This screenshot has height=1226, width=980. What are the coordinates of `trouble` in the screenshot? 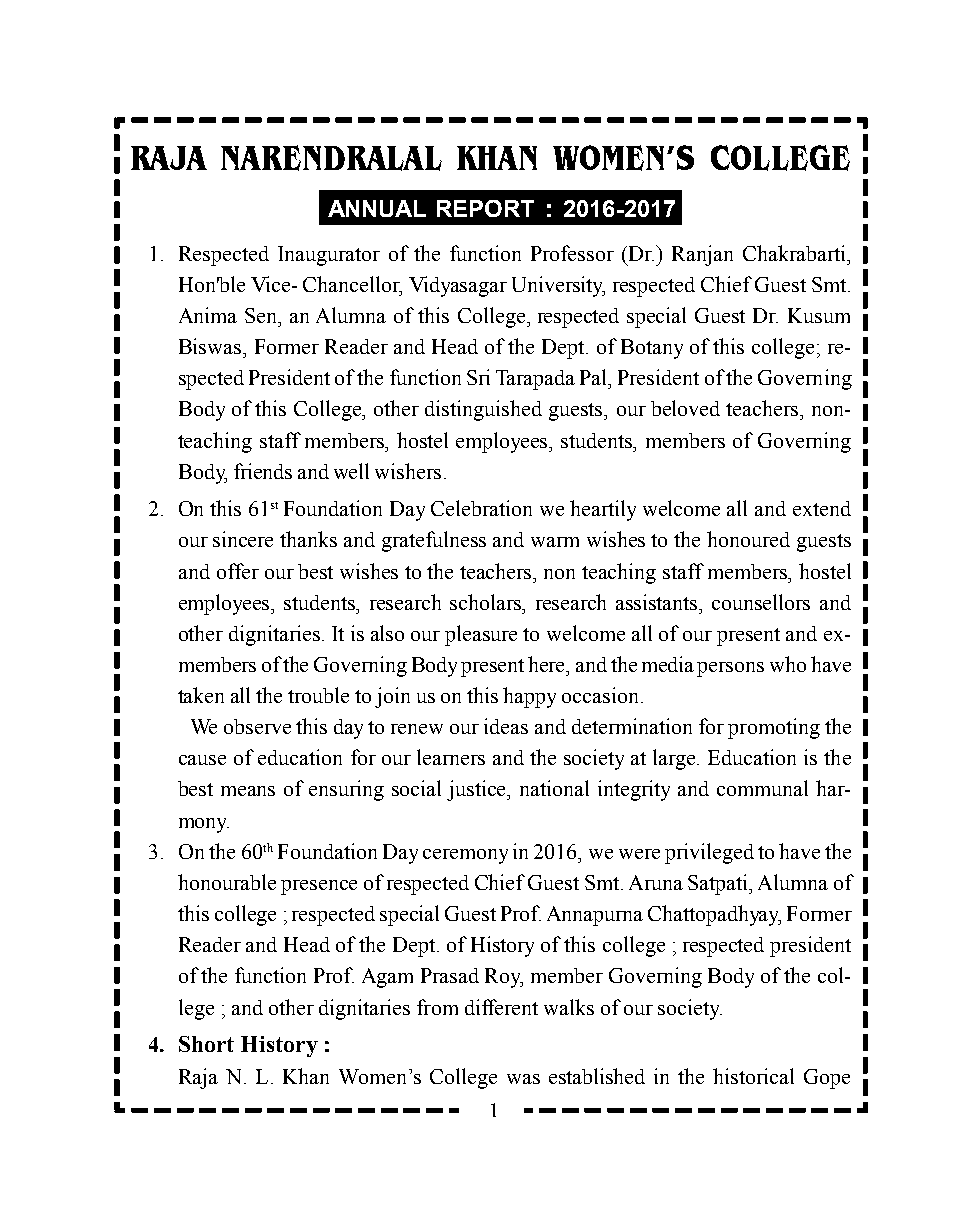 It's located at (318, 695).
